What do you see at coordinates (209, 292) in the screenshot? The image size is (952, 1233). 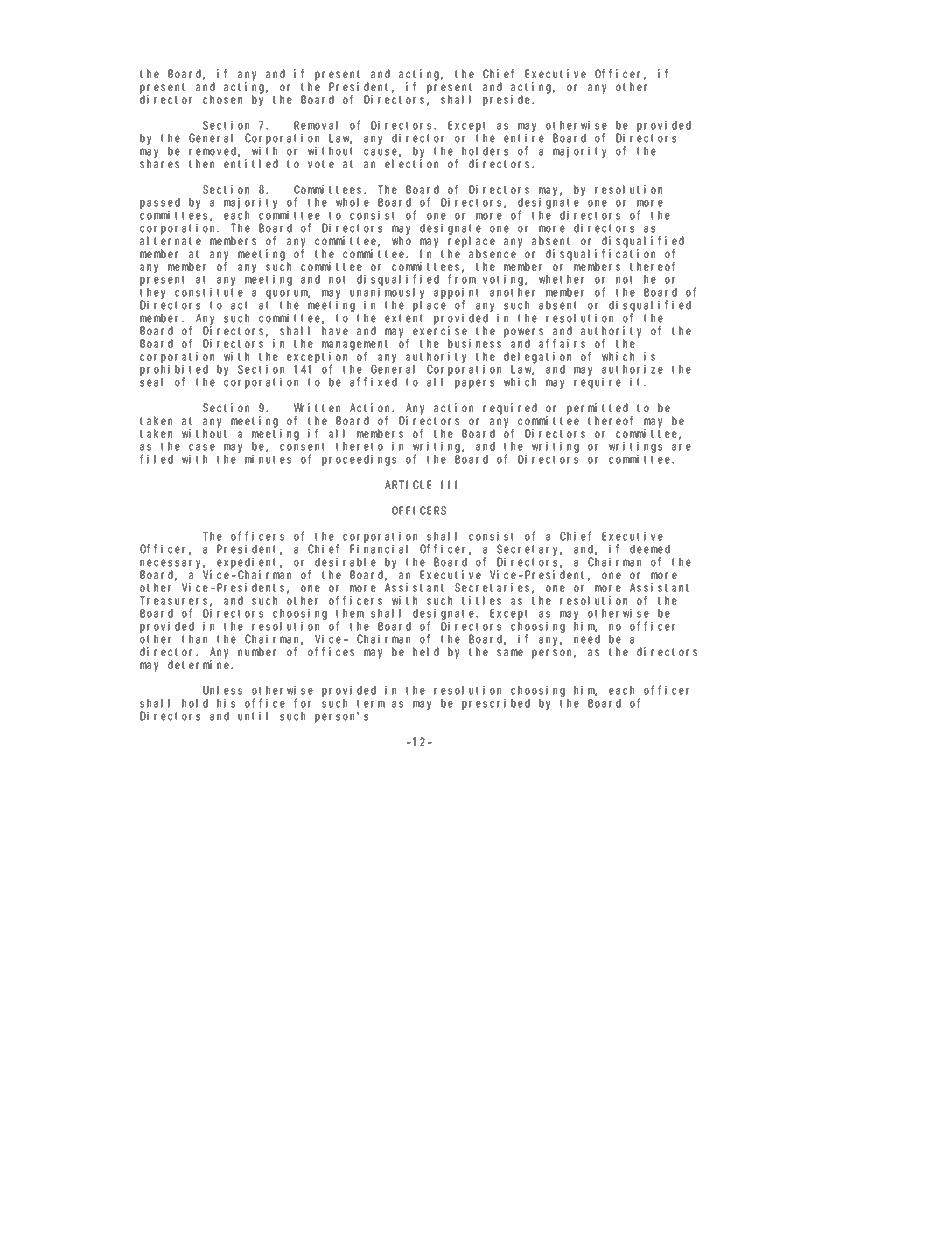 I see `constitute` at bounding box center [209, 292].
